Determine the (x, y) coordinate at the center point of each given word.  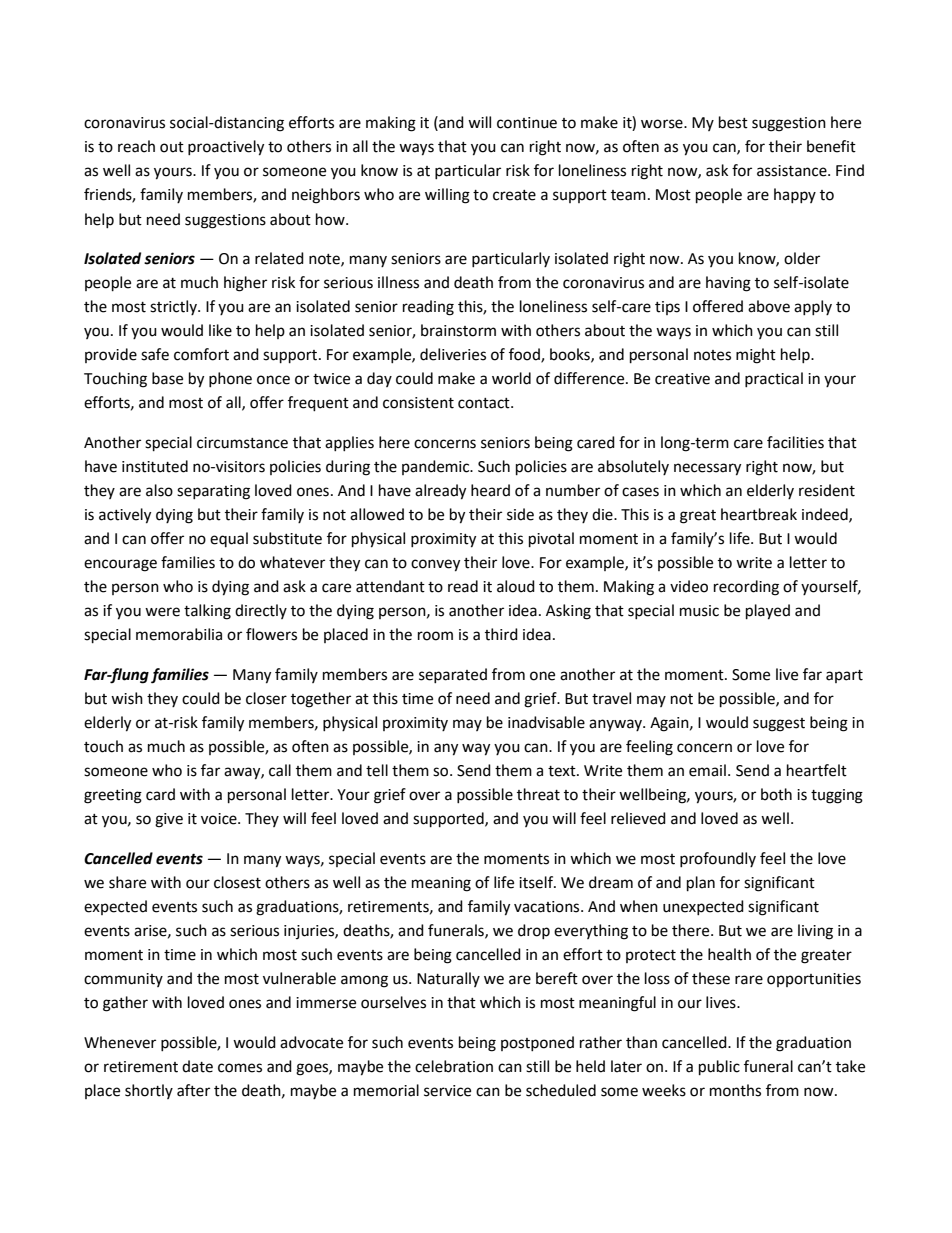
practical (774, 379)
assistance (793, 171)
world (511, 378)
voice (220, 819)
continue (527, 123)
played (768, 612)
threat (538, 794)
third (501, 634)
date (197, 1066)
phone (230, 379)
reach (136, 146)
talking (207, 612)
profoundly (718, 859)
